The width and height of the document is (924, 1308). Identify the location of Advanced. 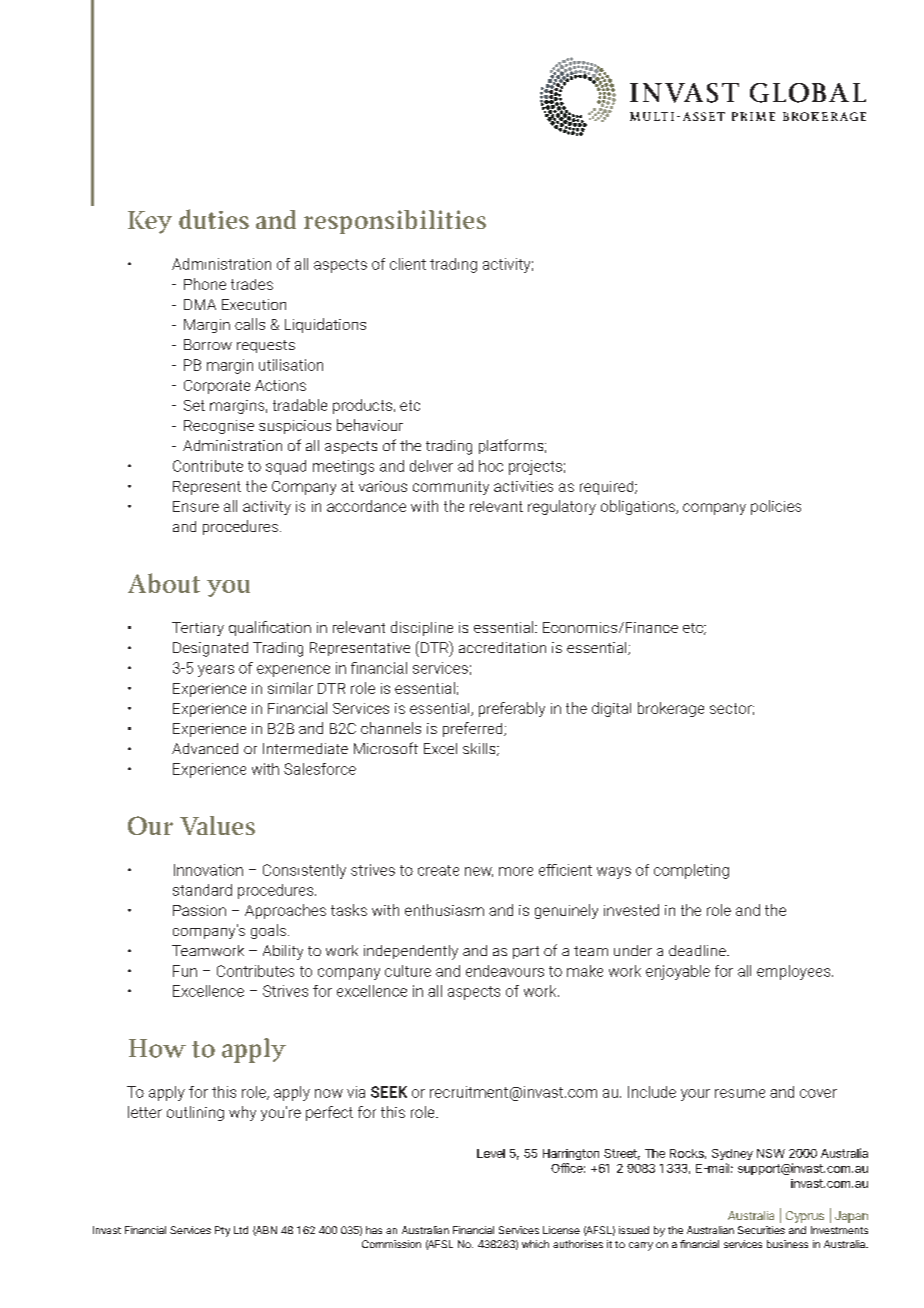
(205, 748).
